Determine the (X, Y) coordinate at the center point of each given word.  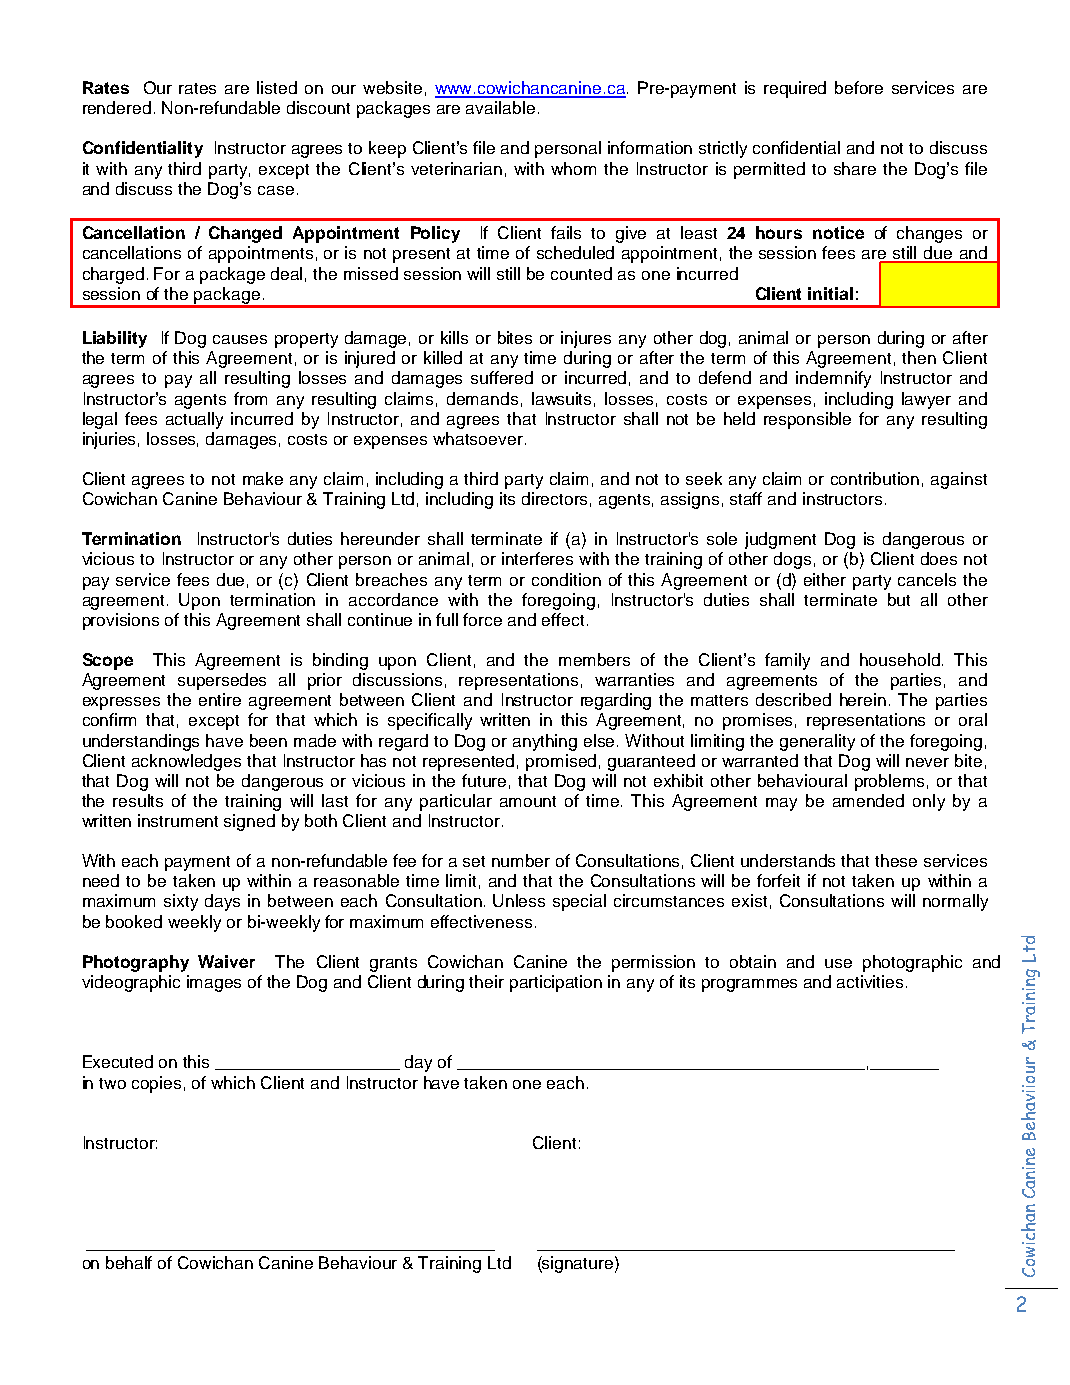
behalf (129, 1262)
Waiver (226, 961)
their (486, 981)
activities (870, 981)
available (500, 107)
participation (556, 983)
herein (863, 699)
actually (194, 420)
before (859, 87)
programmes (749, 985)
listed (277, 87)
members (594, 659)
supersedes (222, 681)
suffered (502, 377)
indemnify (833, 379)
